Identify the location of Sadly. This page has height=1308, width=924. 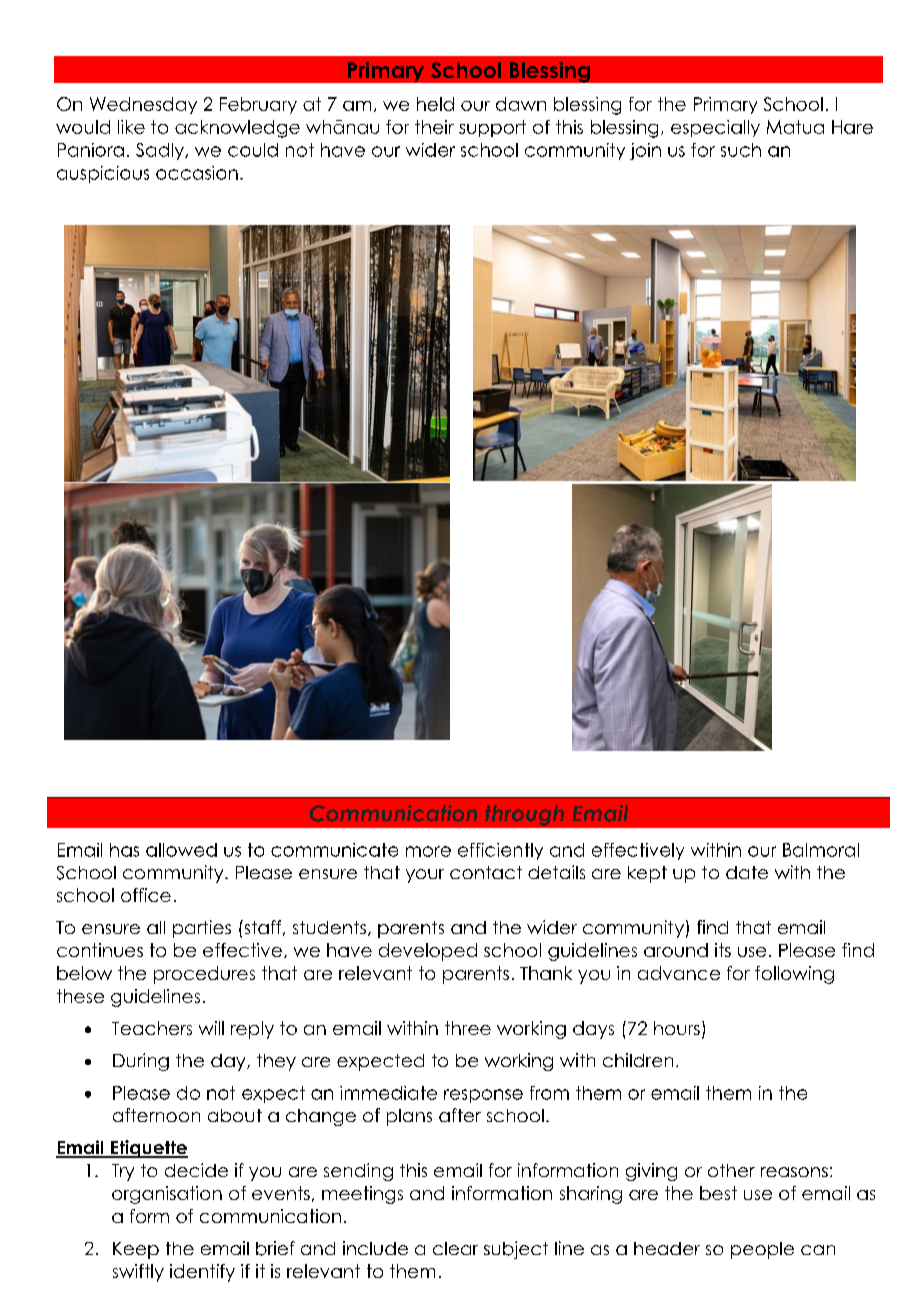
(161, 151).
